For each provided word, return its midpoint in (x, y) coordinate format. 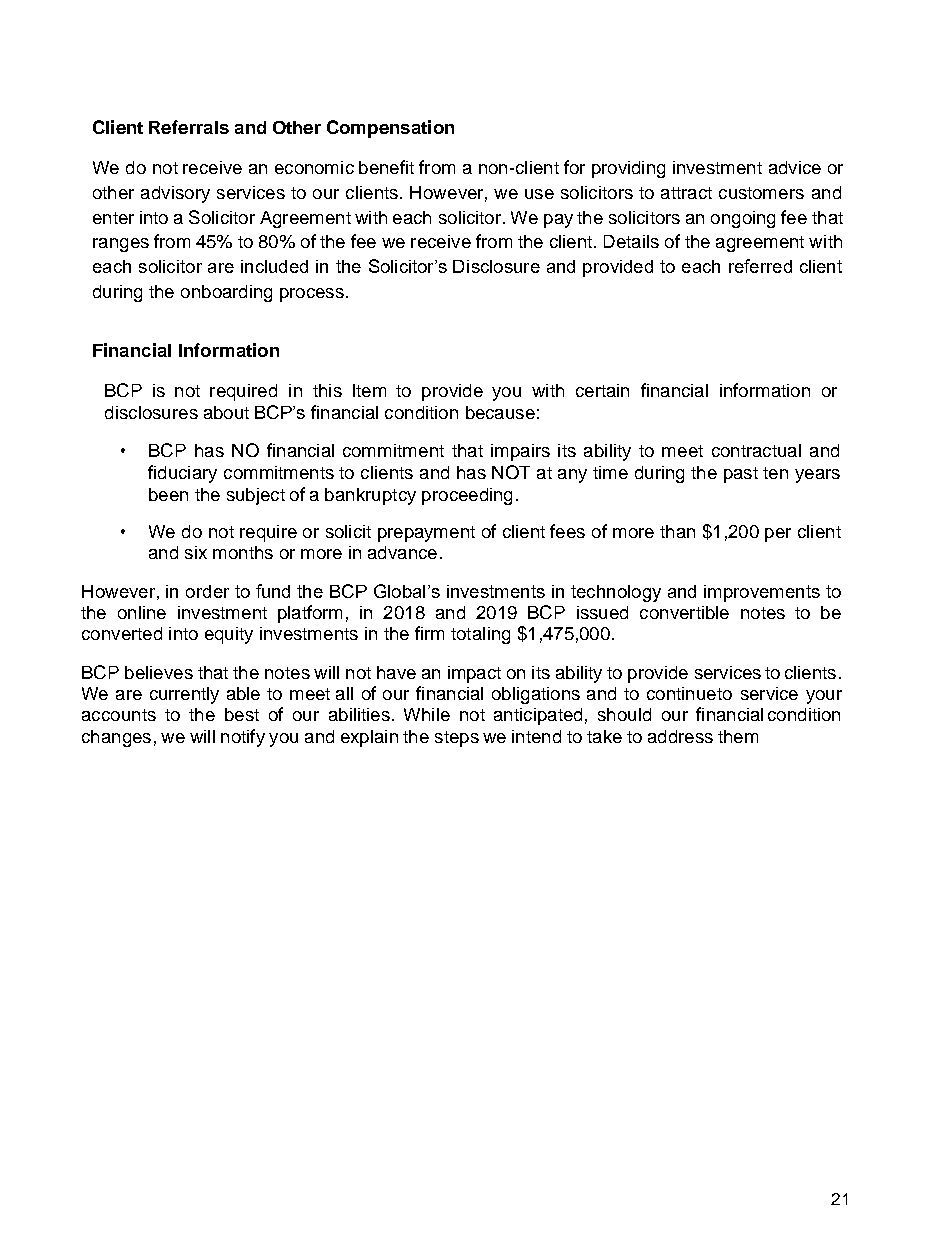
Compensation (390, 129)
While (427, 714)
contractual (756, 450)
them (738, 736)
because (500, 412)
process (312, 295)
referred (760, 266)
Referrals (189, 127)
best (242, 714)
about (226, 412)
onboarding (226, 293)
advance (402, 552)
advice (795, 167)
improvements (762, 593)
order (207, 591)
